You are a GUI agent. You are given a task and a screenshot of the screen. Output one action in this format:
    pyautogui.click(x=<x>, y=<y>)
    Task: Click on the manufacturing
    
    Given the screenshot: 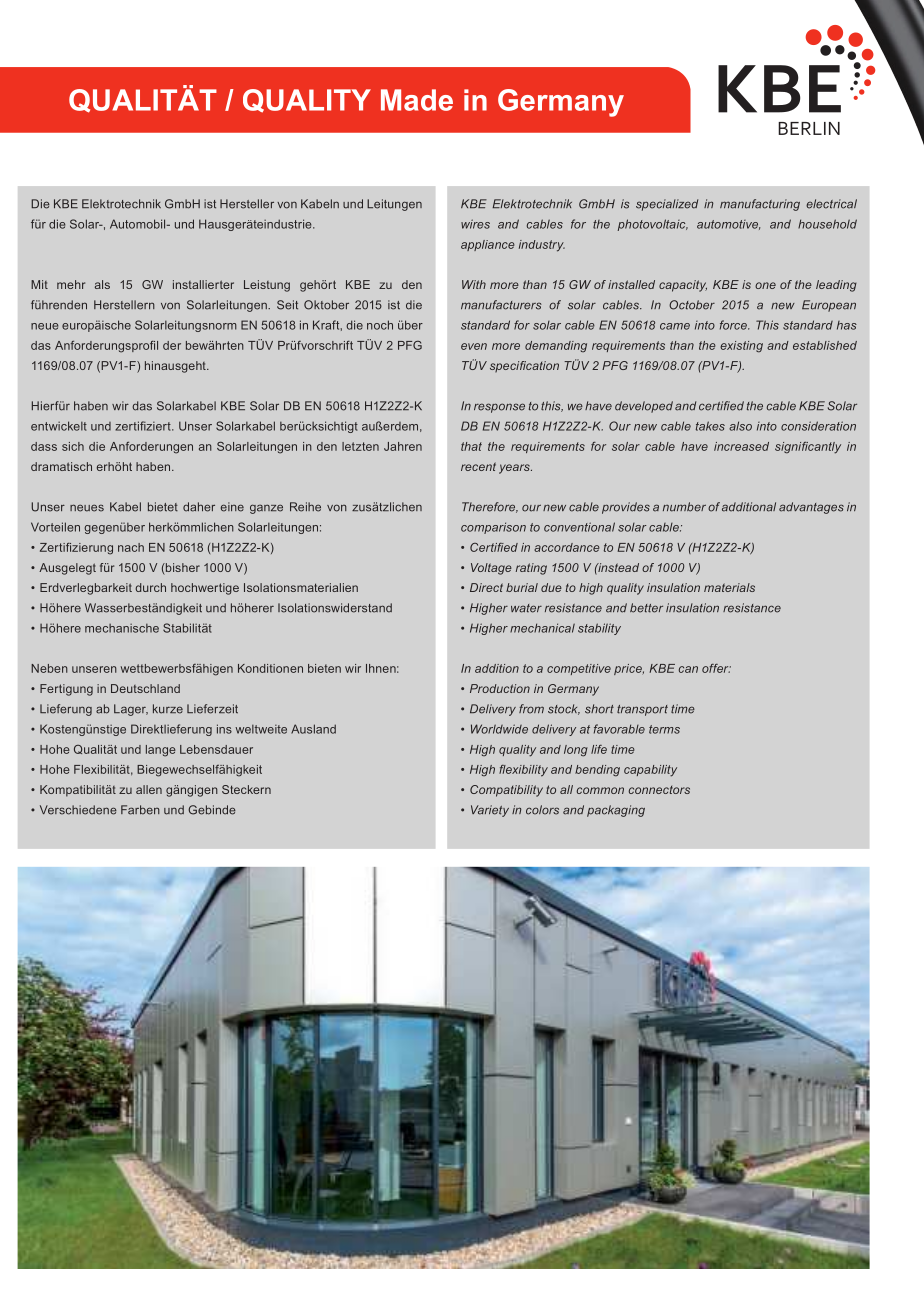 What is the action you would take?
    pyautogui.click(x=760, y=205)
